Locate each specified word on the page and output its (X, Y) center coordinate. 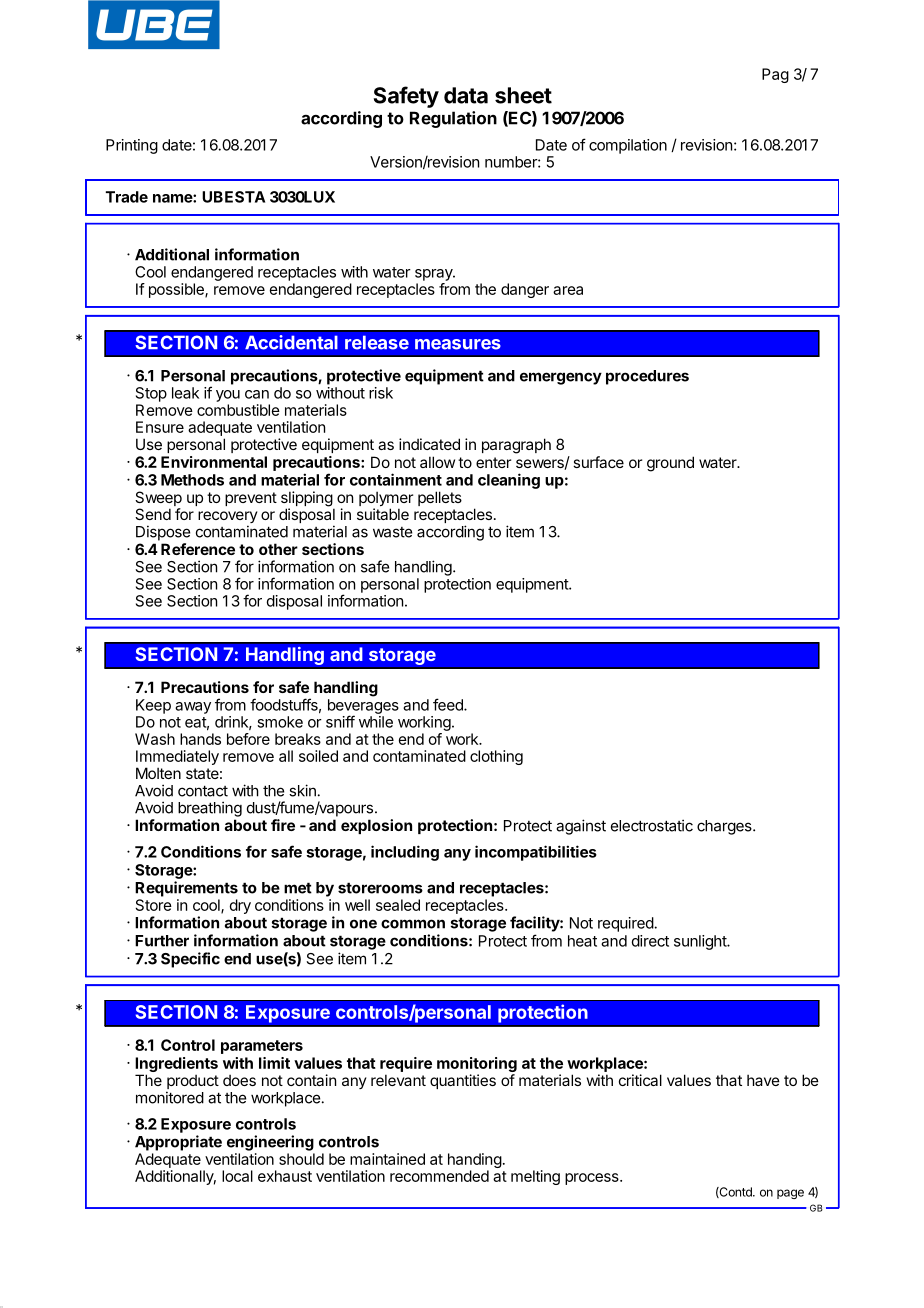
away (193, 708)
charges (725, 827)
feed (449, 704)
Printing (132, 146)
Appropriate (178, 1143)
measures (458, 344)
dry (240, 906)
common (413, 924)
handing (475, 1162)
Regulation (453, 119)
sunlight (701, 942)
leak (185, 393)
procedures (647, 377)
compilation (628, 146)
